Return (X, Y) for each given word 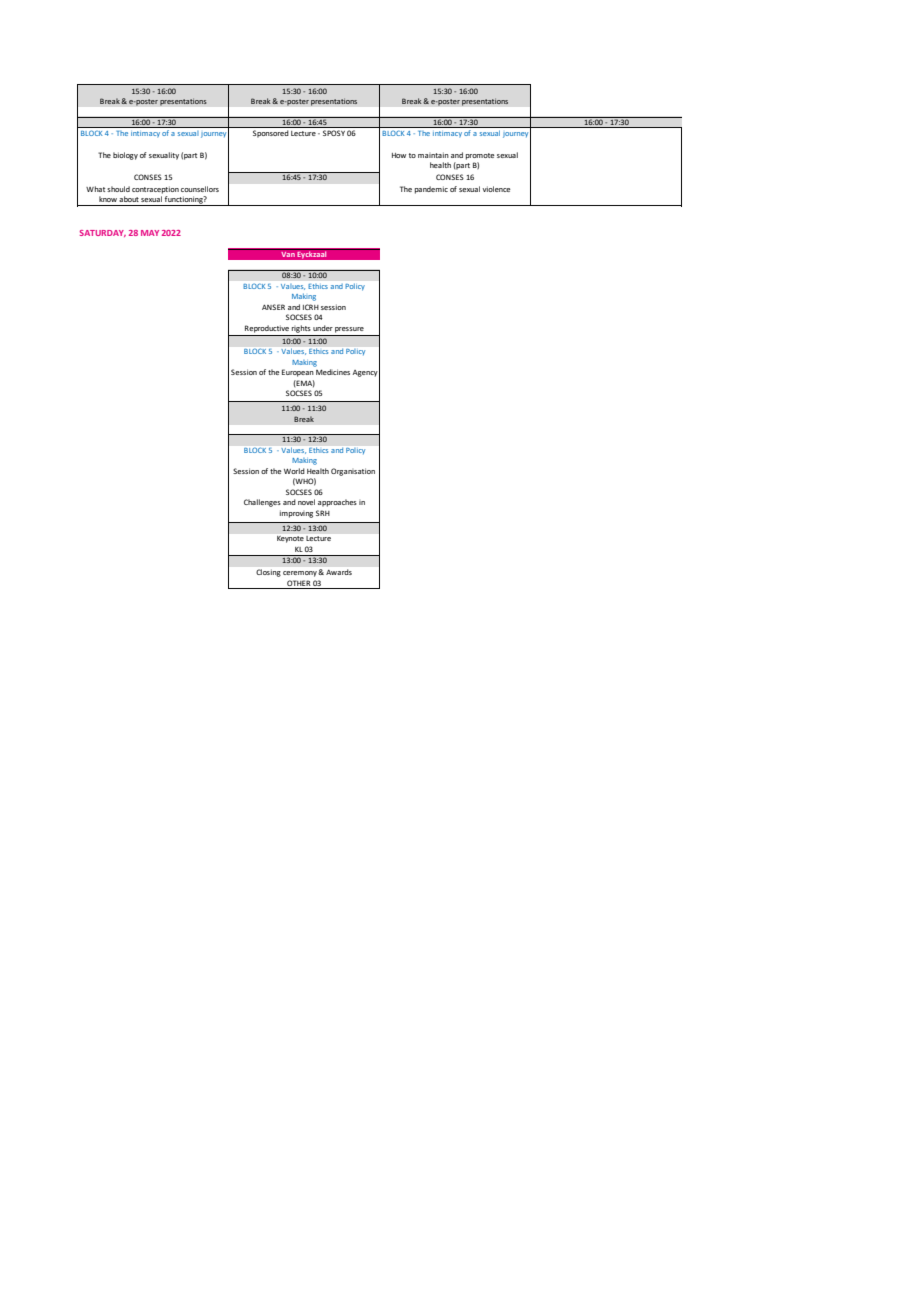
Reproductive (267, 329)
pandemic (431, 190)
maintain (433, 155)
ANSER (273, 307)
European (298, 373)
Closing (268, 573)
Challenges (262, 503)
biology (125, 156)
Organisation (353, 472)
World (294, 471)
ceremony (301, 574)
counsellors (200, 189)
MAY (150, 233)
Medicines (333, 372)
